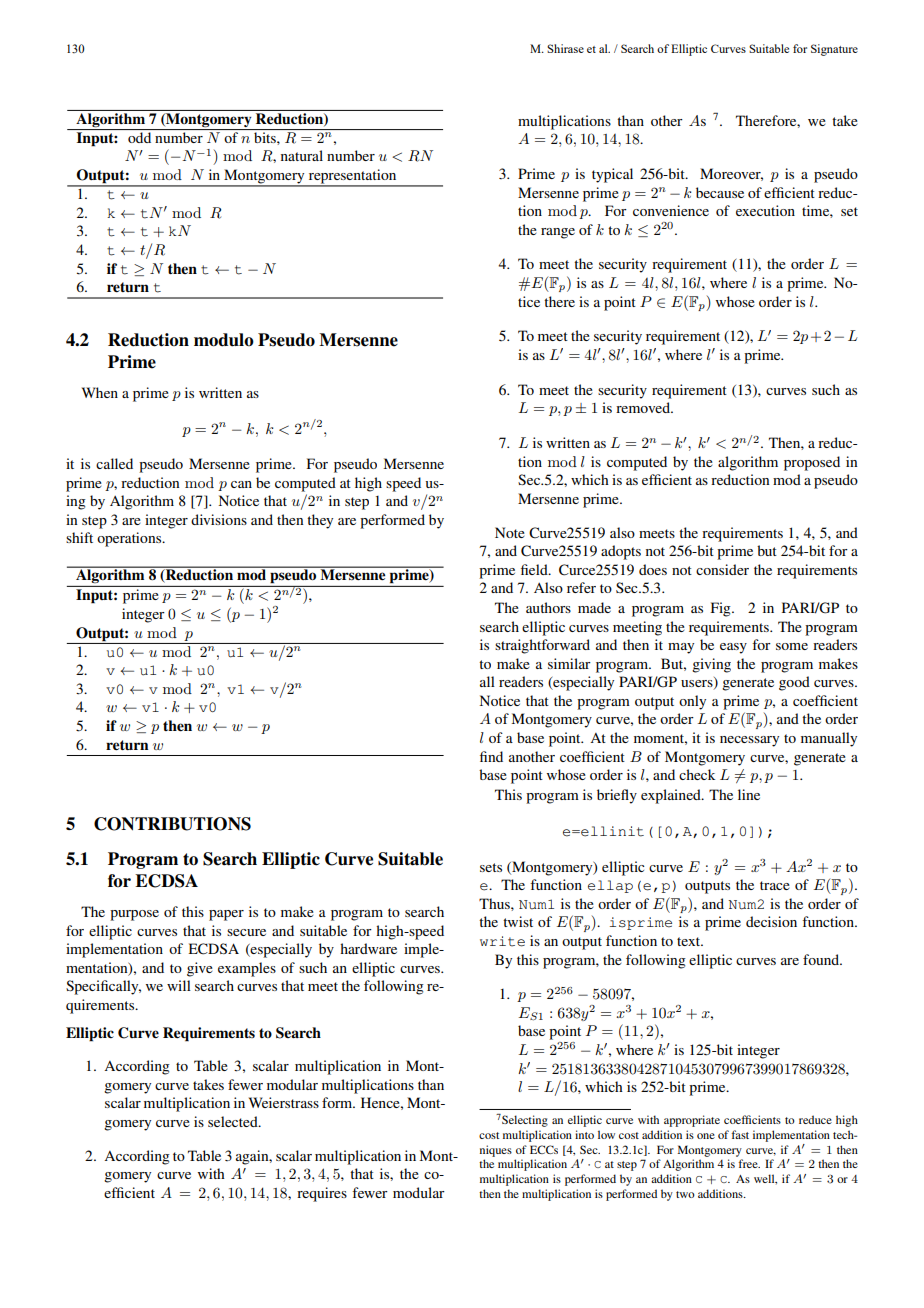  Describe the element at coordinates (302, 155) in the document. I see `natural` at that location.
